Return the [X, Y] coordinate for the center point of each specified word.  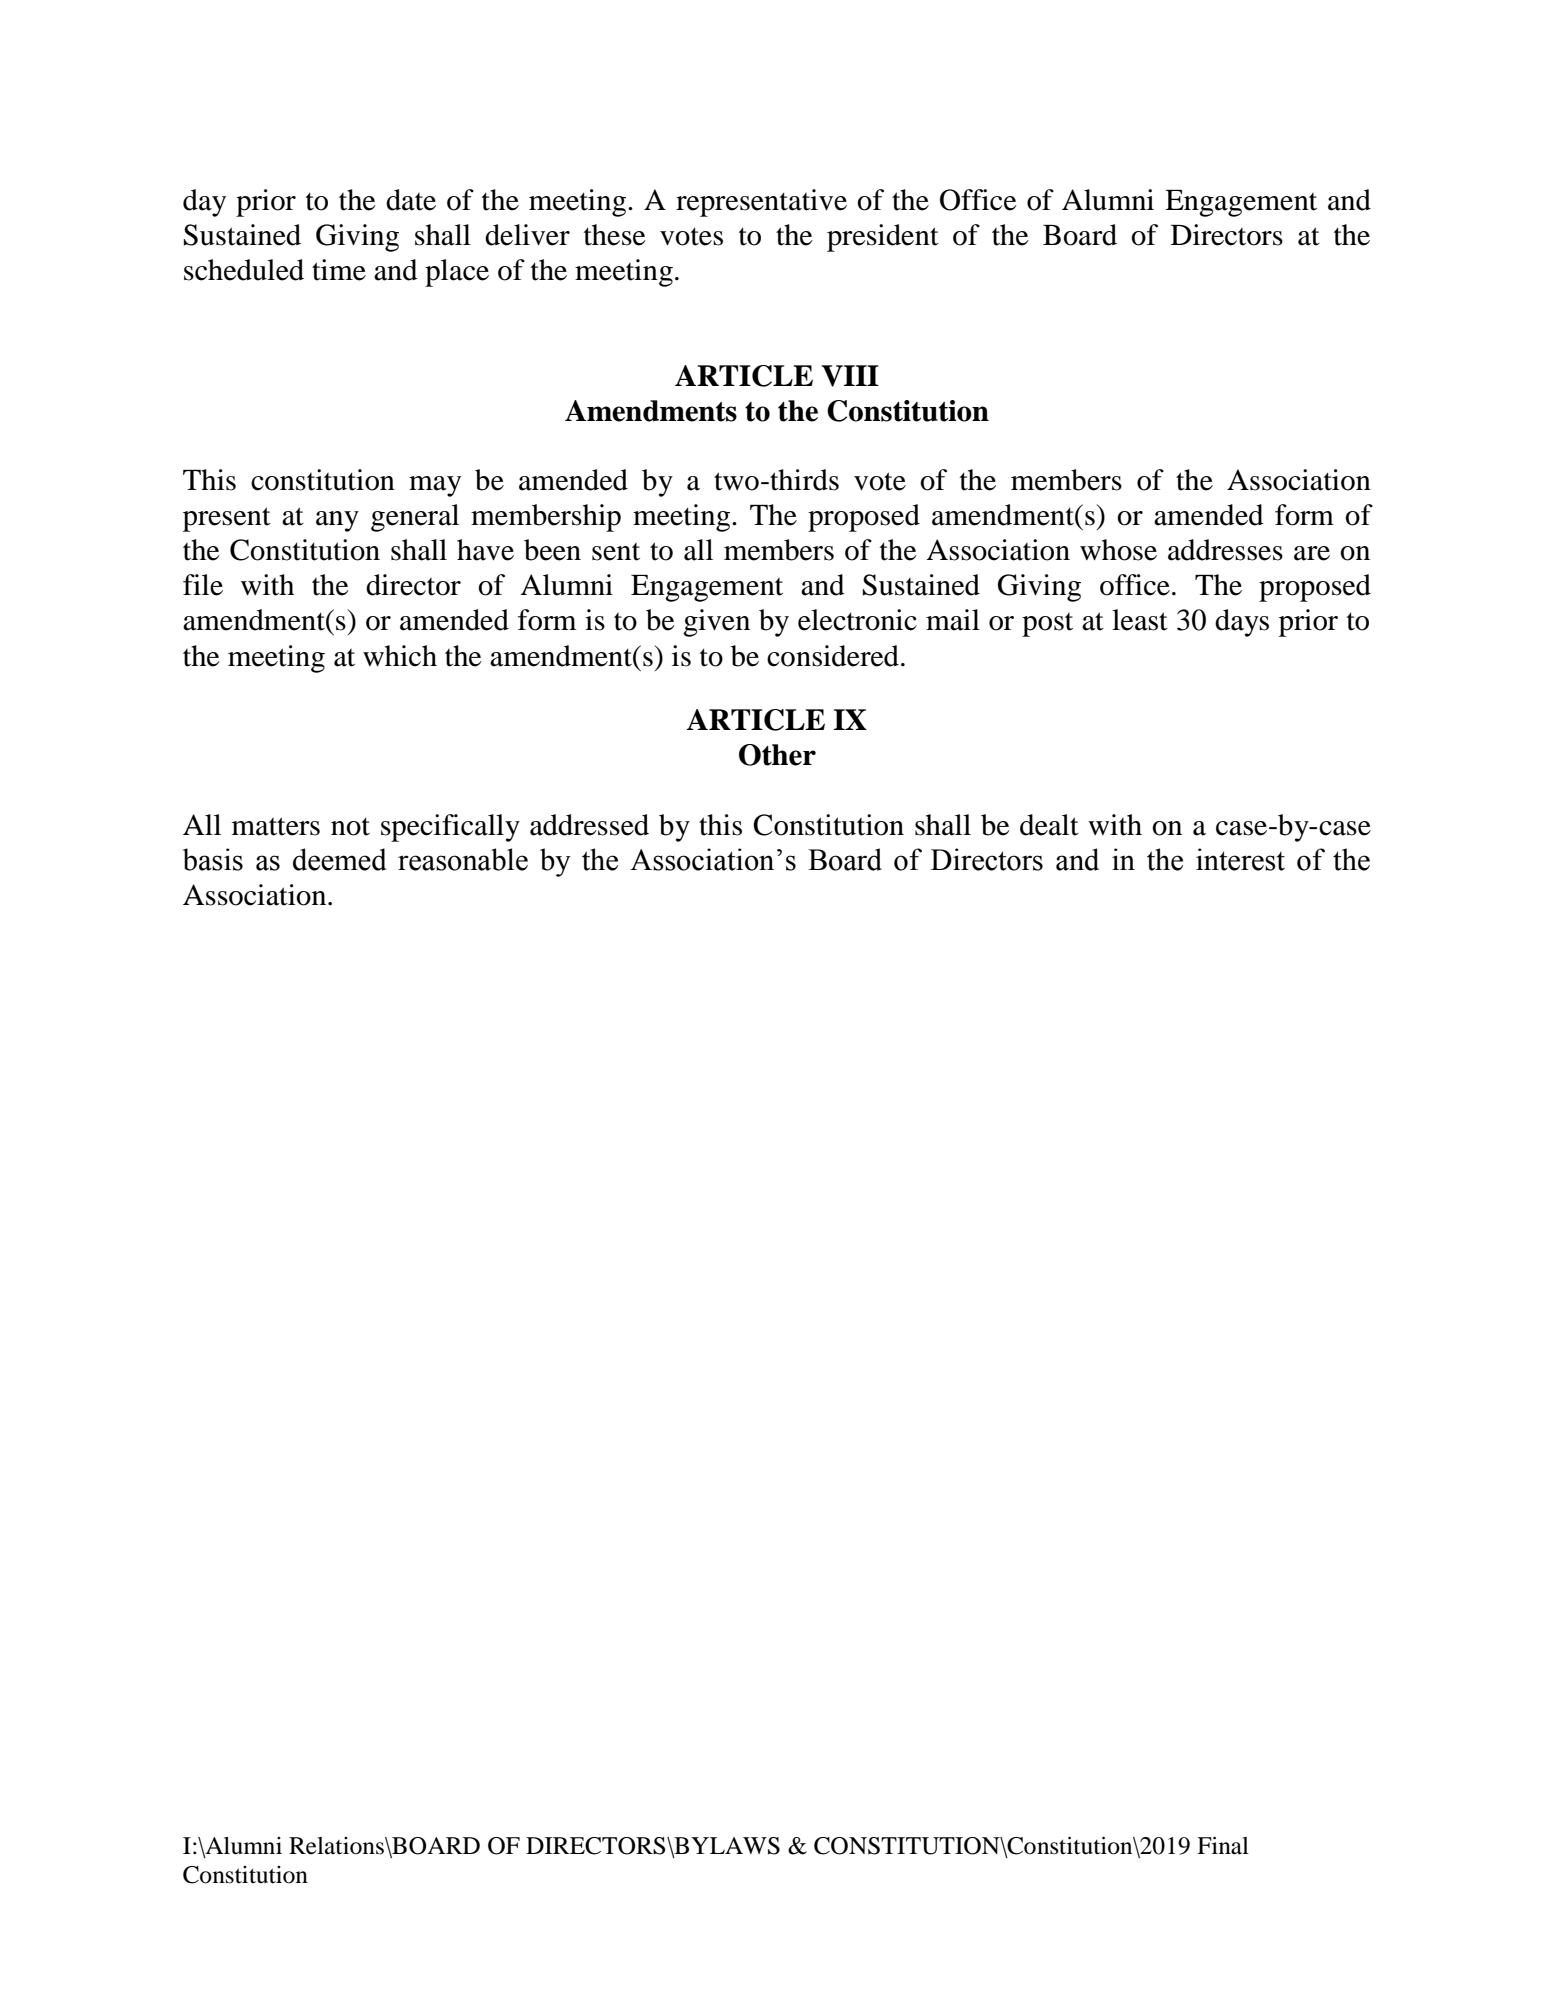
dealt [1049, 825]
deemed [340, 859]
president [883, 238]
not [350, 826]
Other [777, 755]
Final [1223, 1845]
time [339, 270]
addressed [589, 825]
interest [1240, 859]
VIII [850, 376]
